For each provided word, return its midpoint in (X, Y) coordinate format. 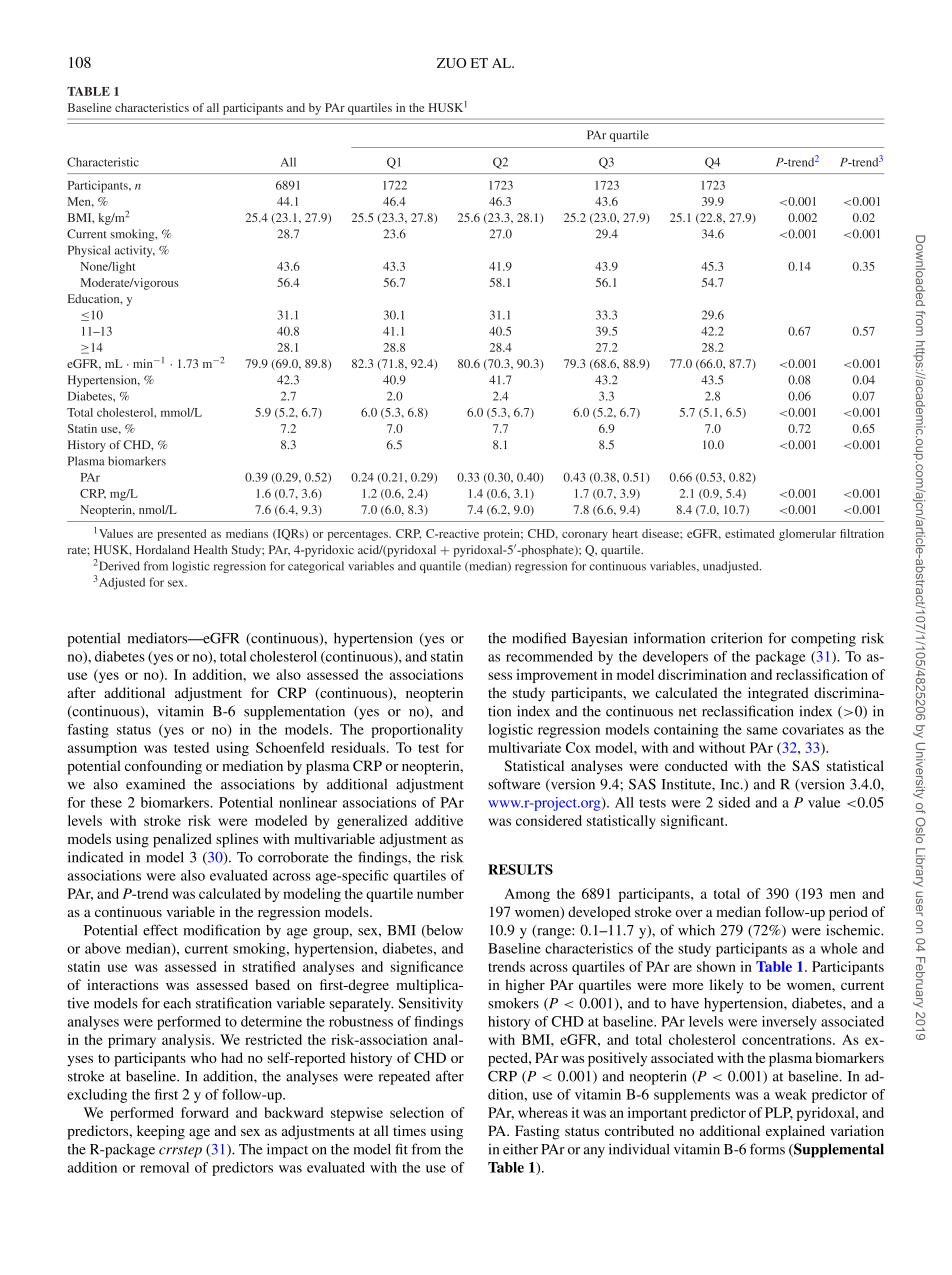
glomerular (807, 535)
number (440, 893)
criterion (736, 638)
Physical (89, 251)
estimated (750, 533)
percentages (359, 535)
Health (210, 549)
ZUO (451, 63)
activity (135, 251)
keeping (161, 1132)
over (689, 913)
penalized (182, 840)
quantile (440, 567)
